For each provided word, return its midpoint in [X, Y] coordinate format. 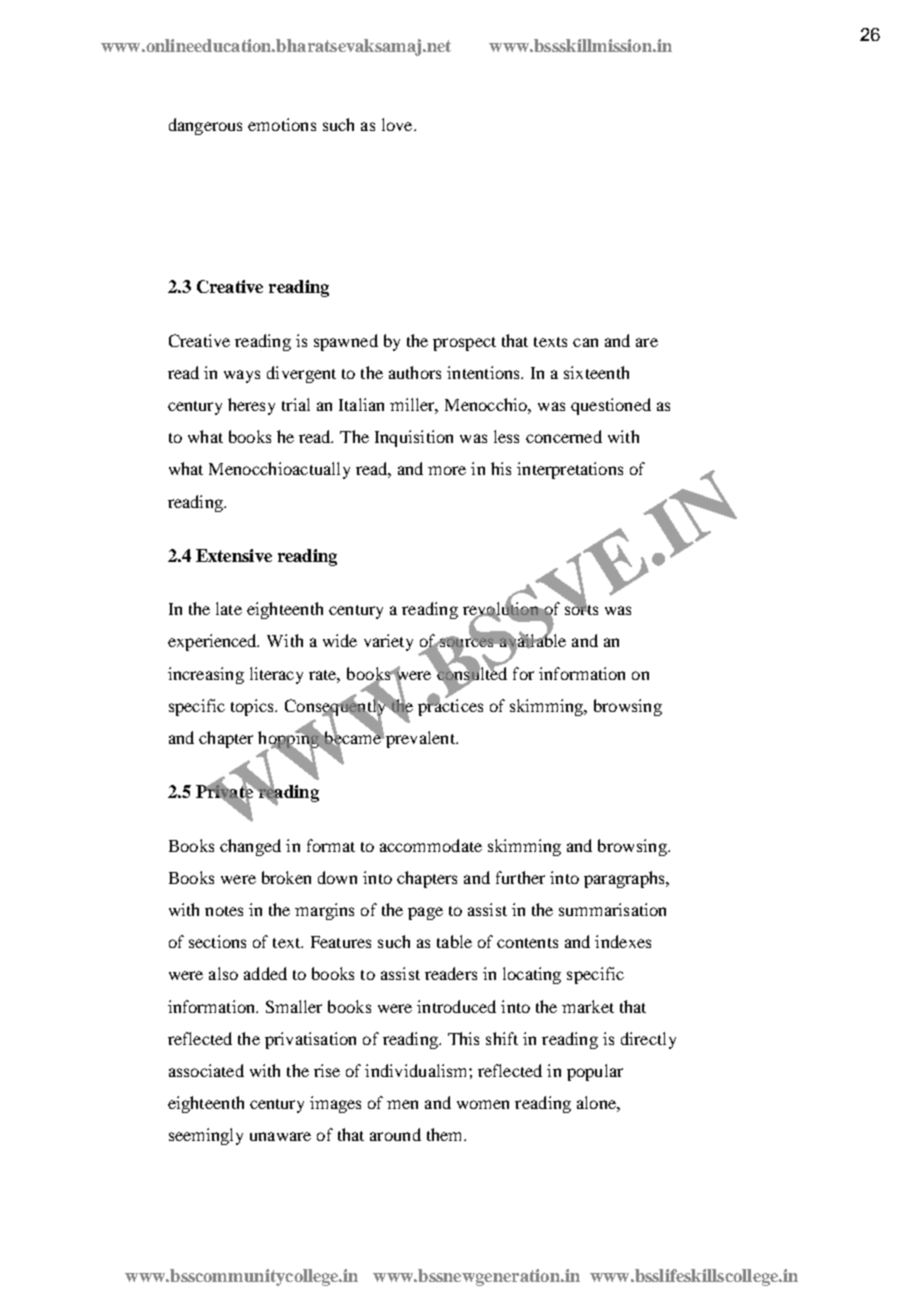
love [398, 124]
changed [250, 847]
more [447, 470]
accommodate [431, 845]
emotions [282, 124]
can [585, 342]
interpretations [570, 470]
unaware [280, 1136]
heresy [251, 406]
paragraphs [625, 879]
